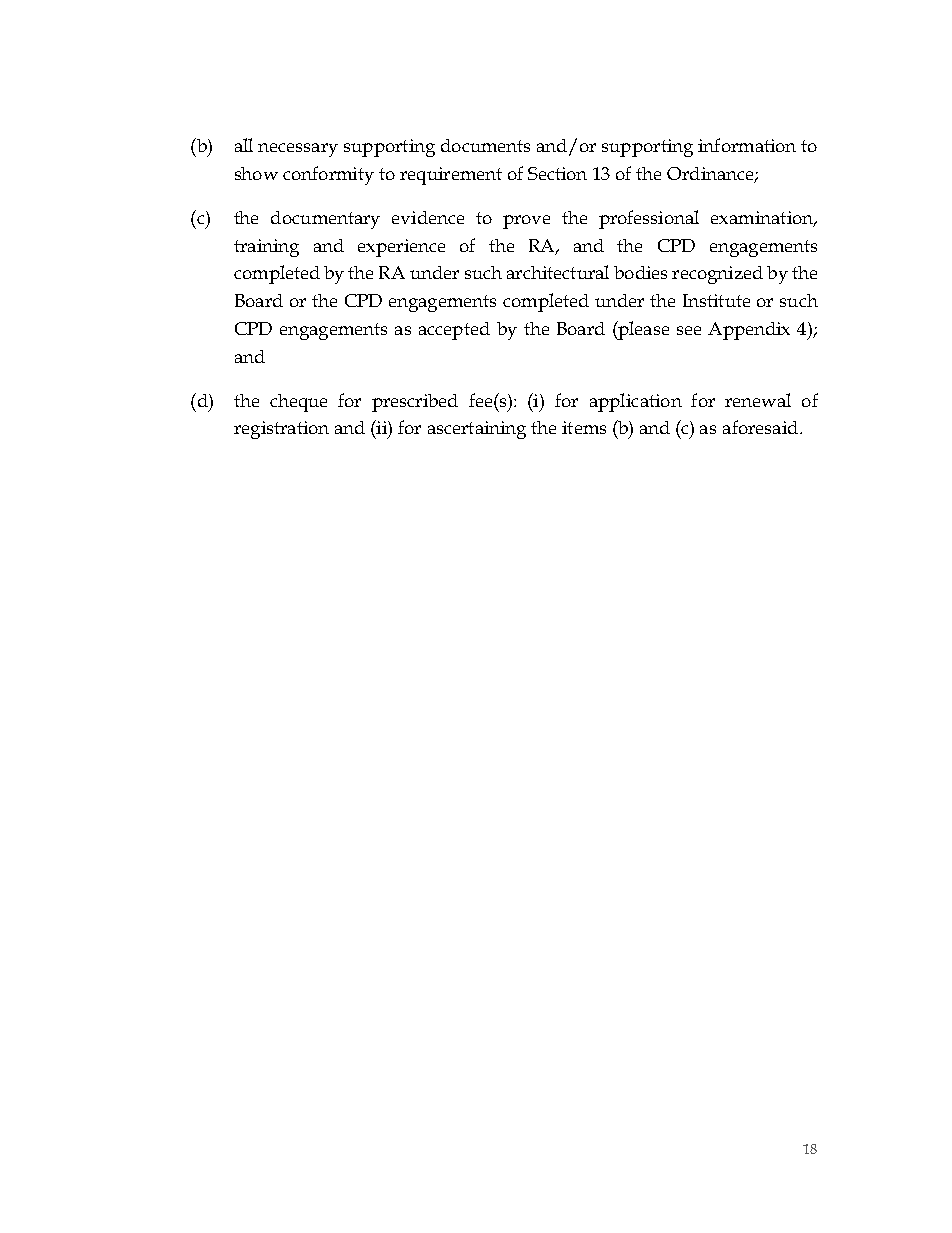  What do you see at coordinates (454, 331) in the screenshot?
I see `accepted` at bounding box center [454, 331].
